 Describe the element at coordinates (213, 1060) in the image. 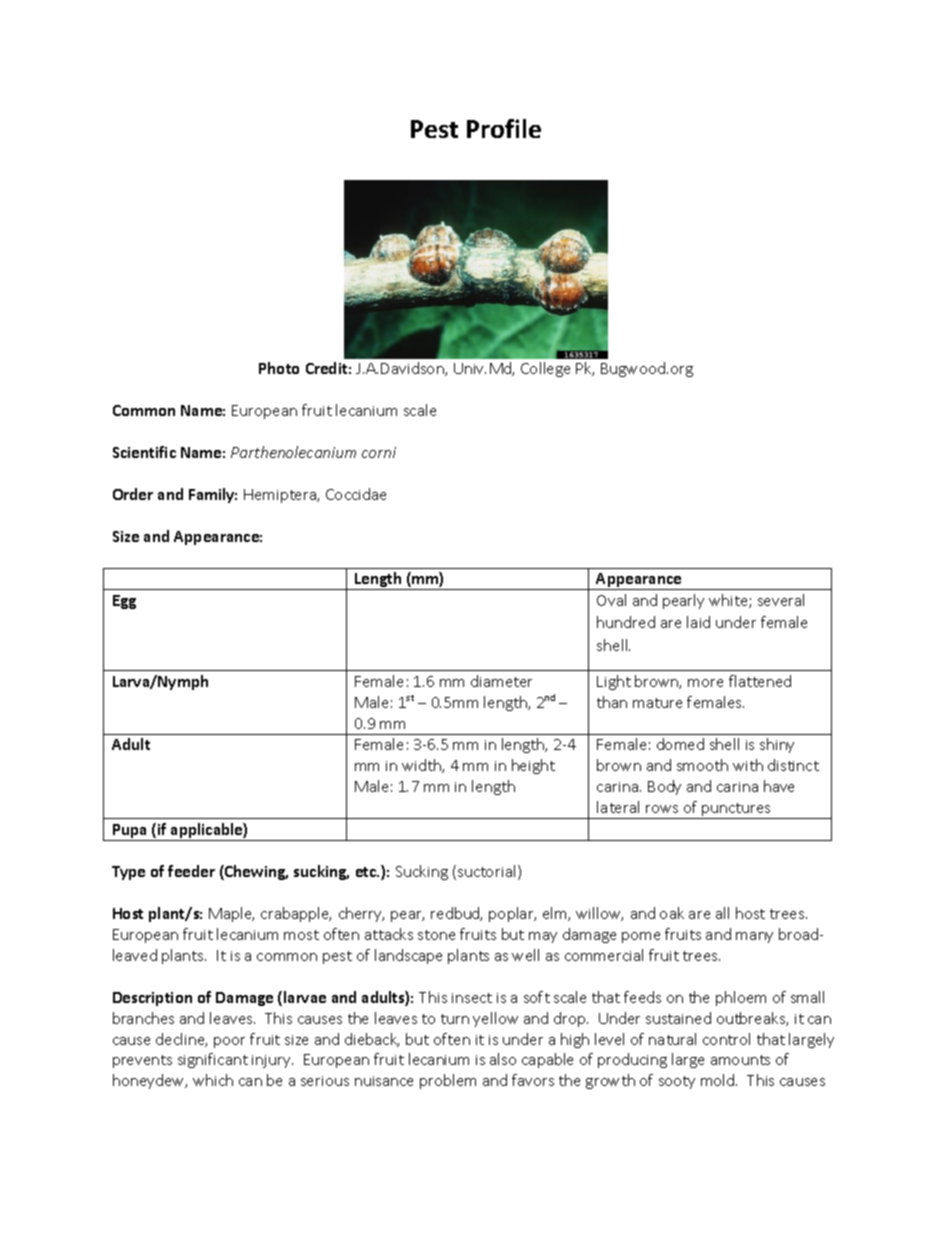

I see `significant` at that location.
